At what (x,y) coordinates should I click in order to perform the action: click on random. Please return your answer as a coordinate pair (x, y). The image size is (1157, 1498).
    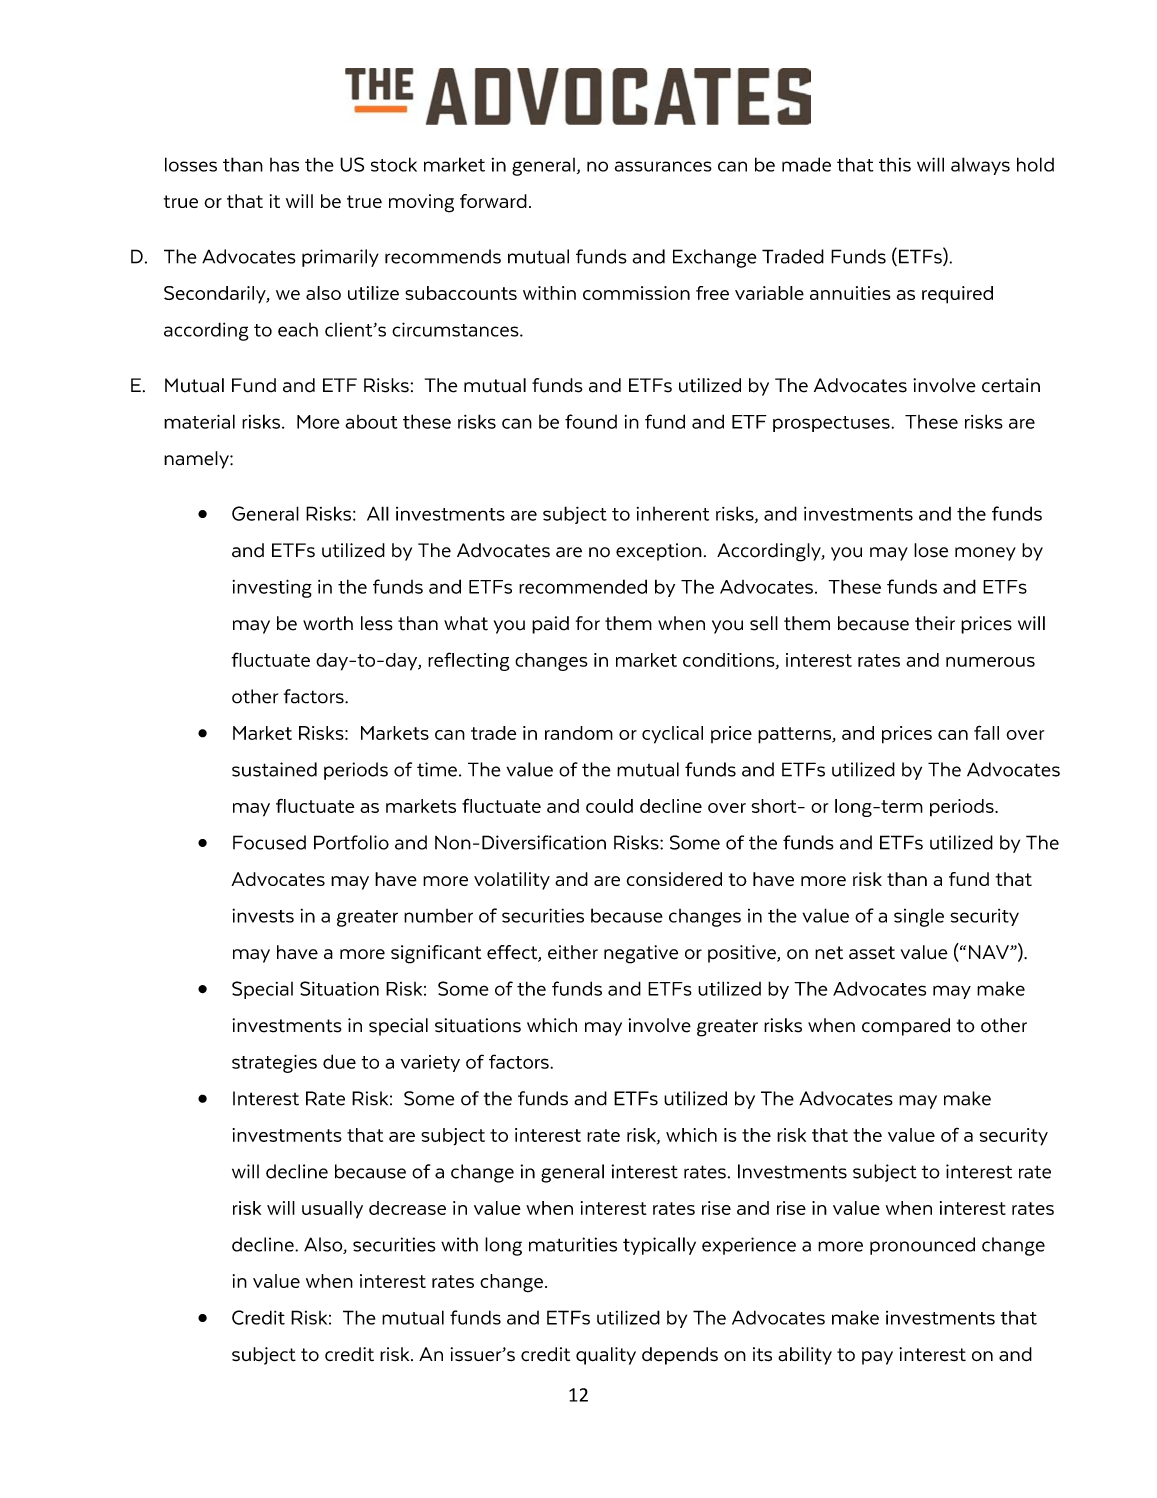
    Looking at the image, I should click on (579, 733).
